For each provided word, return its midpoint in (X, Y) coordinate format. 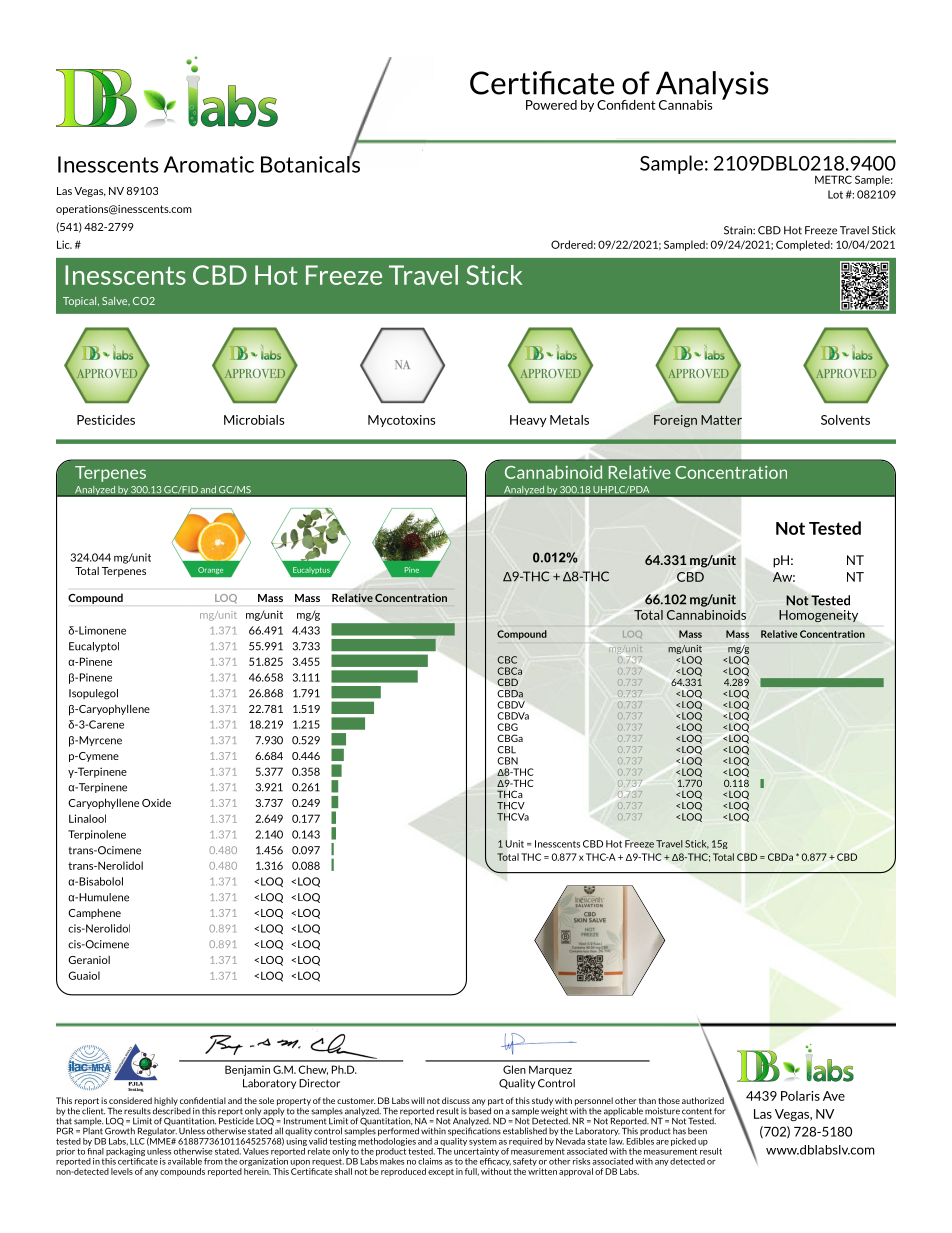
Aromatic (209, 164)
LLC (137, 1141)
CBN (507, 761)
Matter (721, 420)
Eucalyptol (94, 647)
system (483, 1142)
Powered (551, 105)
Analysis (711, 86)
